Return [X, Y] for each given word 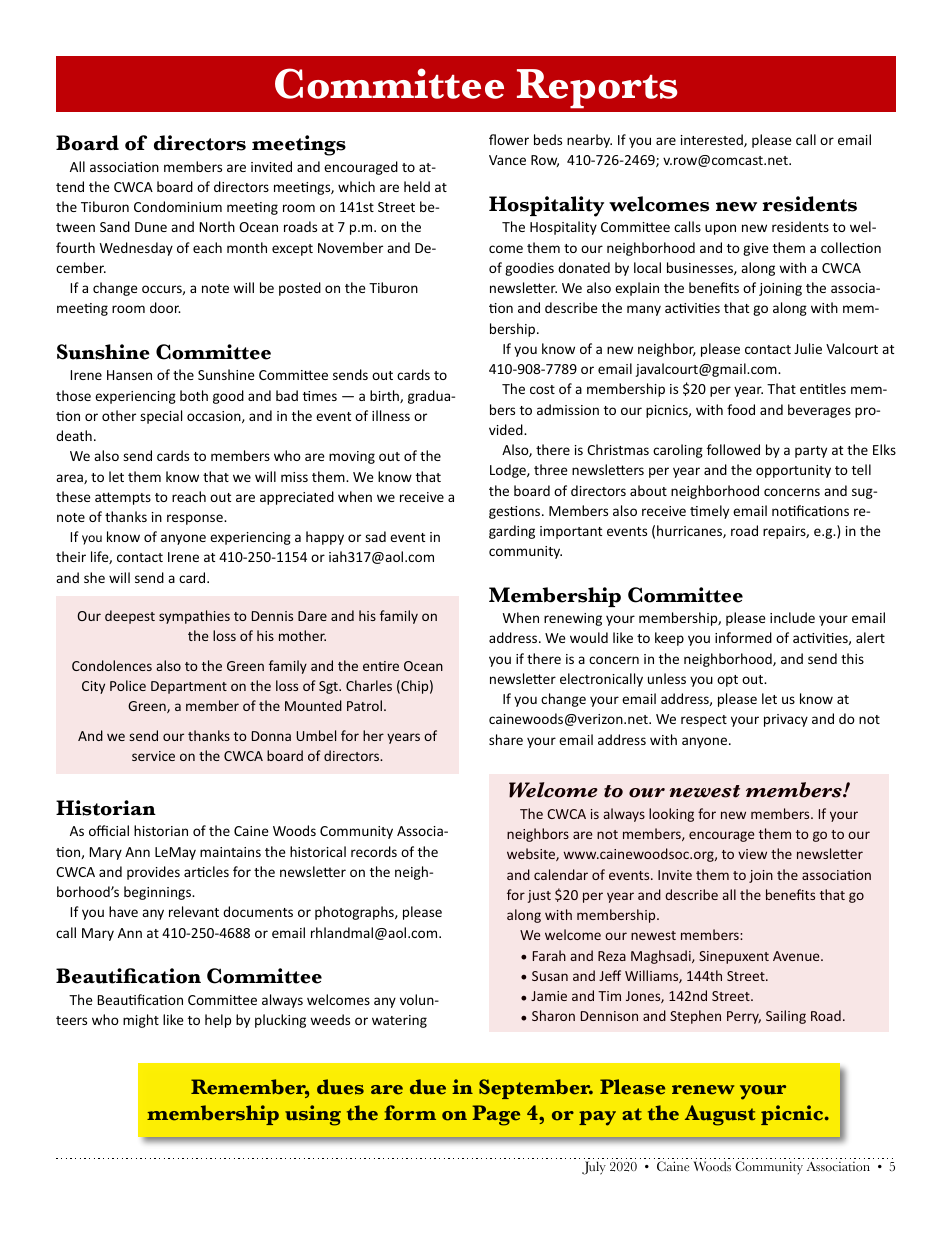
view [752, 854]
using [313, 1115]
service [153, 756]
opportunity [793, 471]
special [161, 417]
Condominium [178, 206]
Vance [507, 160]
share [506, 739]
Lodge [509, 471]
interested [713, 140]
